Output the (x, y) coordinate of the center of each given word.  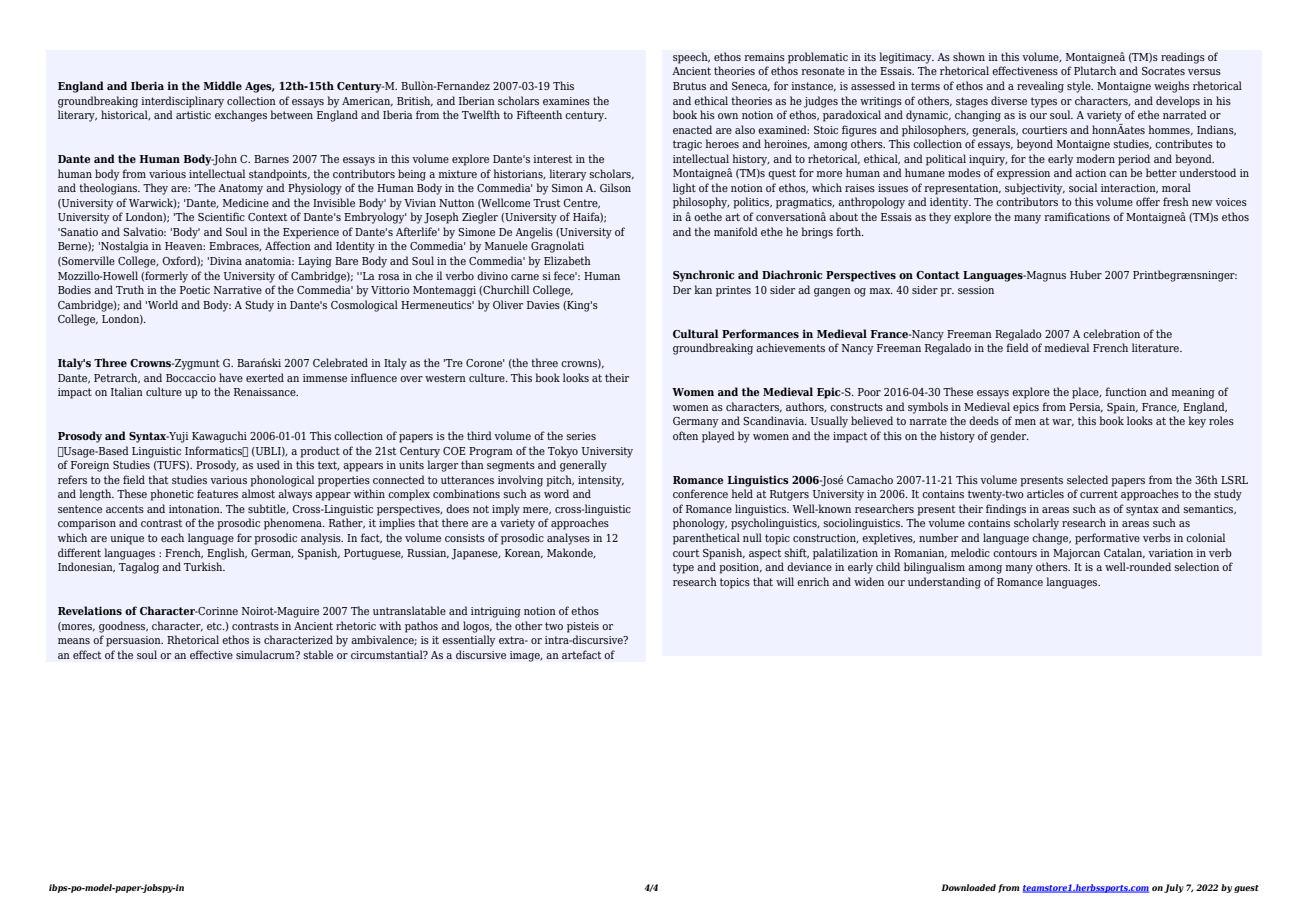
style (1080, 87)
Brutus (689, 86)
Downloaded (968, 887)
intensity (601, 481)
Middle (222, 85)
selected (1087, 479)
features (217, 493)
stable (318, 654)
